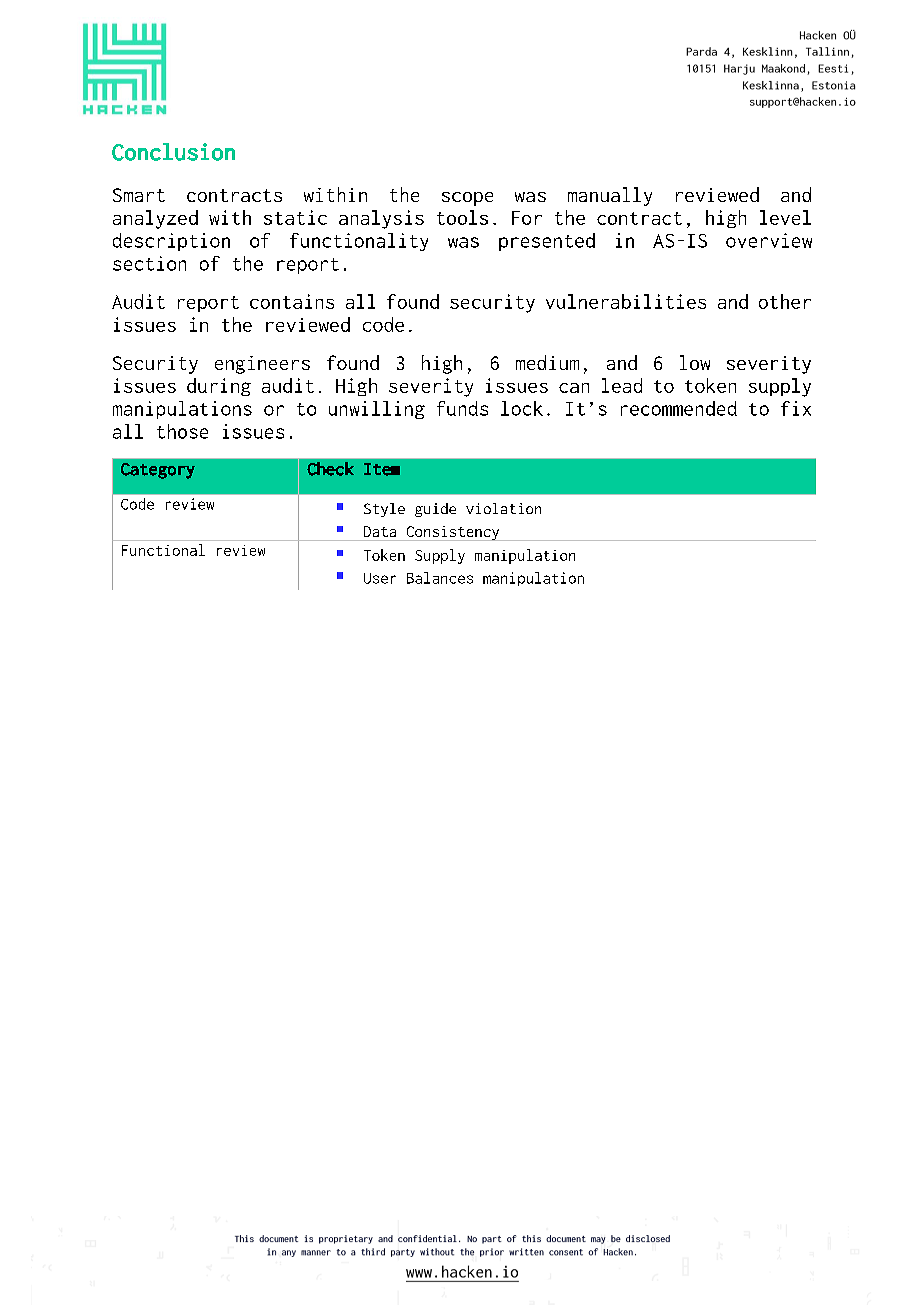 Image resolution: width=924 pixels, height=1308 pixels. I want to click on scope, so click(467, 199).
